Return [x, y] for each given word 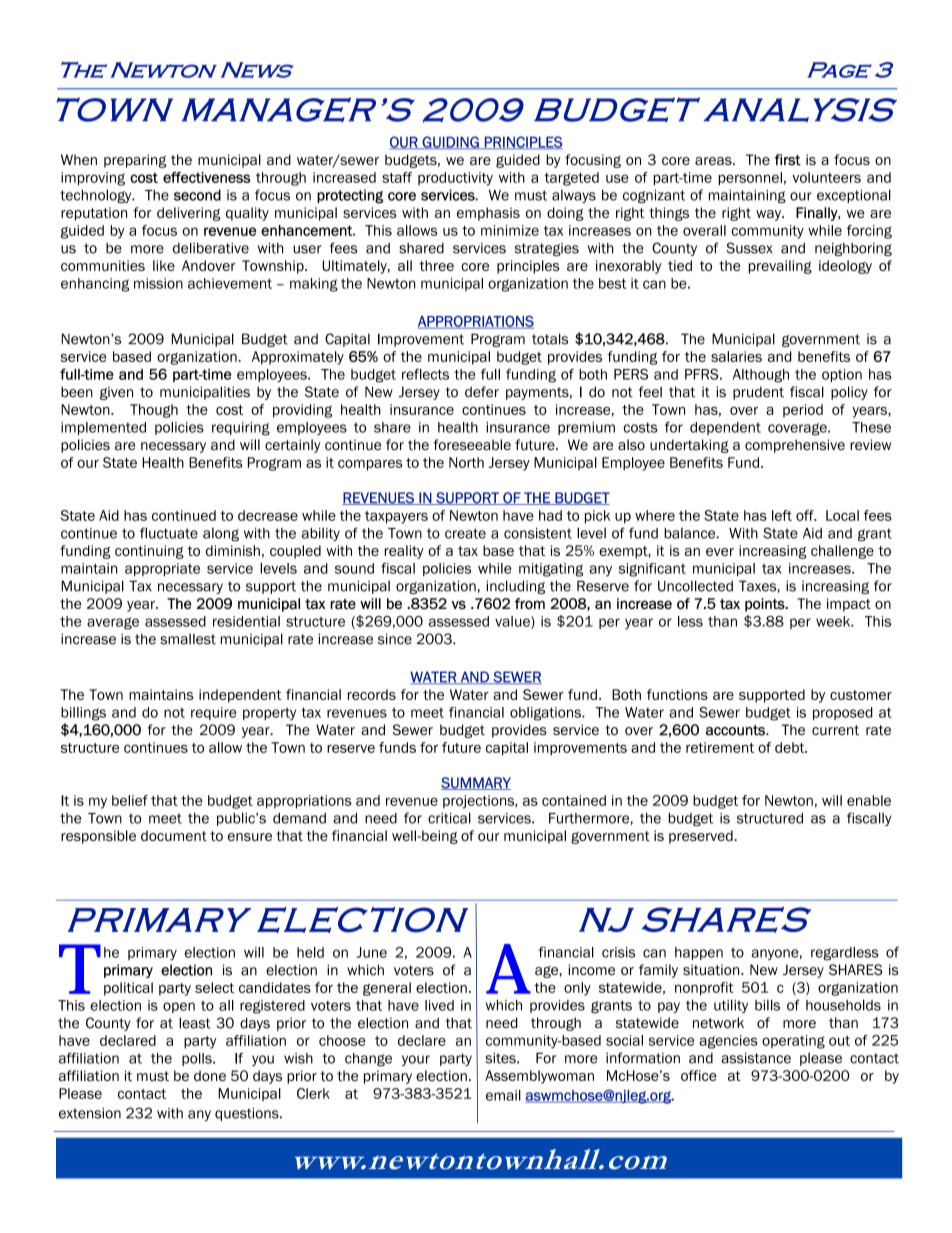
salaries [736, 356]
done [210, 1076]
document [174, 835]
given [116, 393]
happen [699, 953]
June [371, 952]
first [787, 160]
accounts [736, 730]
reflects [425, 374]
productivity [455, 179]
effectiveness [206, 177]
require [213, 713]
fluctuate [169, 533]
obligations [546, 714]
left [782, 515]
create [465, 533]
